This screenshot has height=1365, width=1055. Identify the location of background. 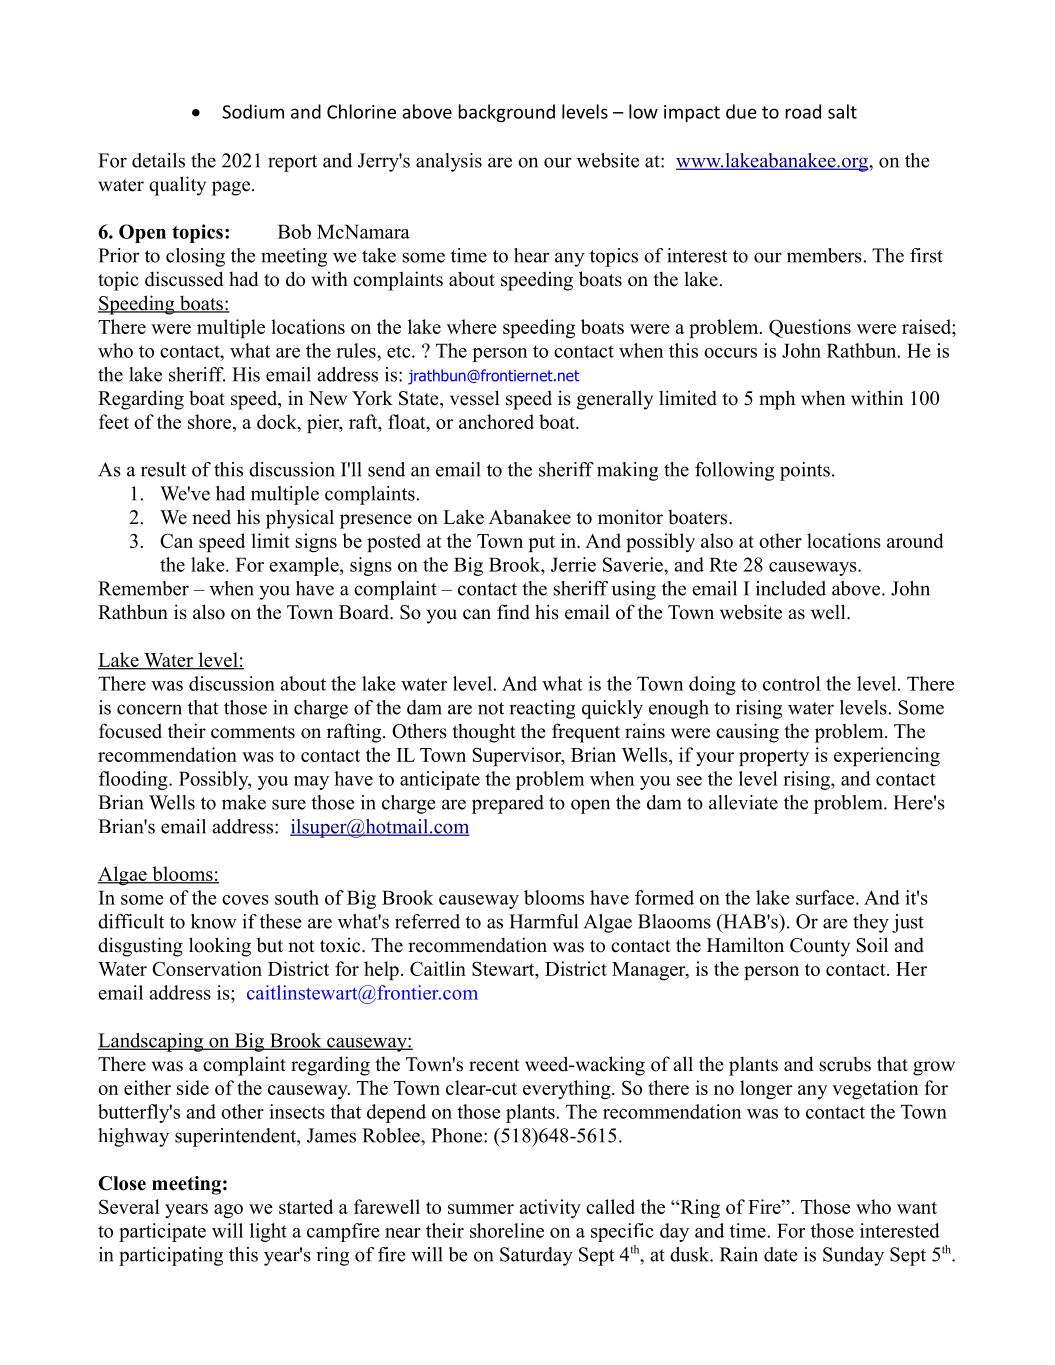
(506, 113).
